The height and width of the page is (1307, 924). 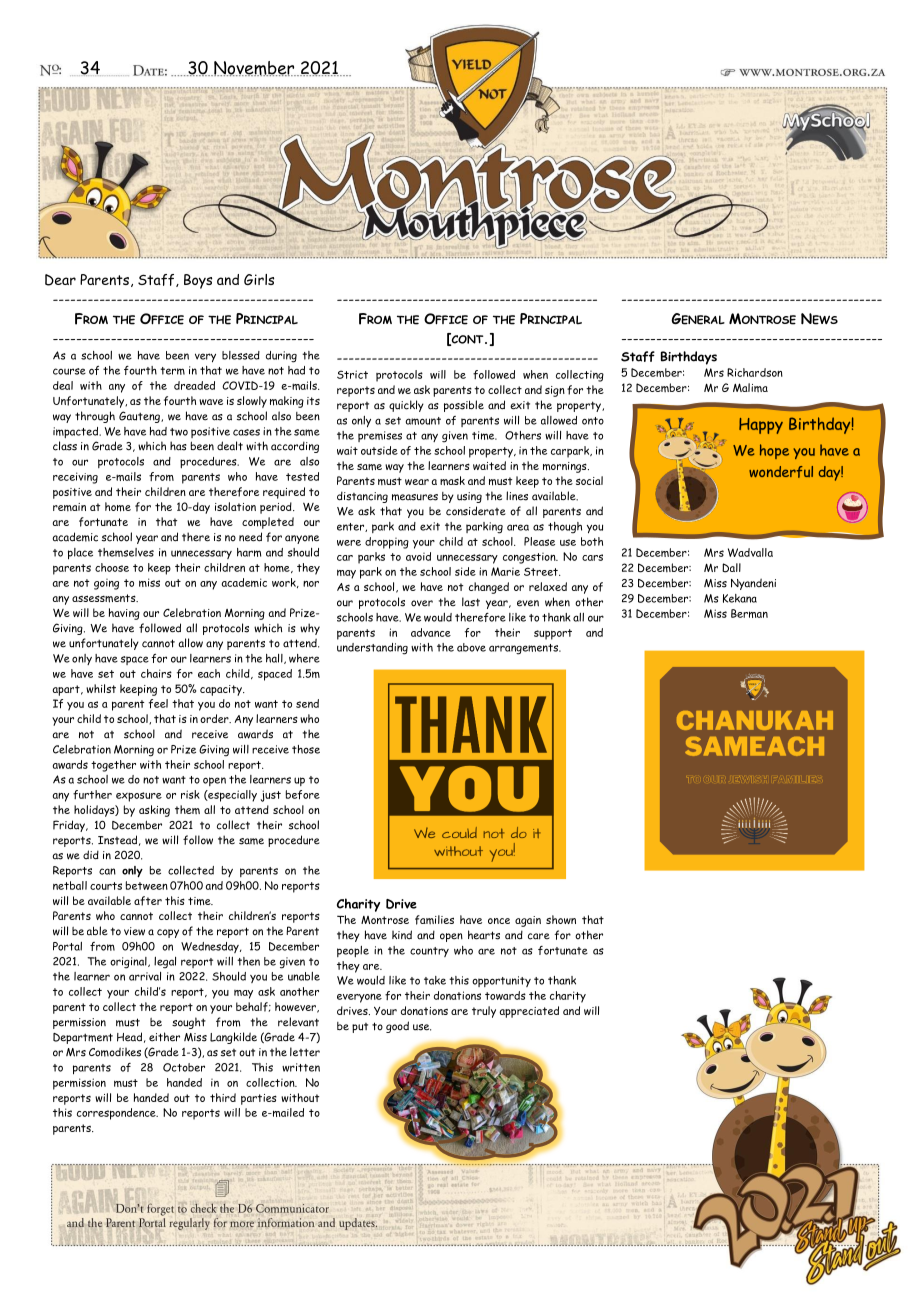 I want to click on Dall, so click(x=731, y=568).
